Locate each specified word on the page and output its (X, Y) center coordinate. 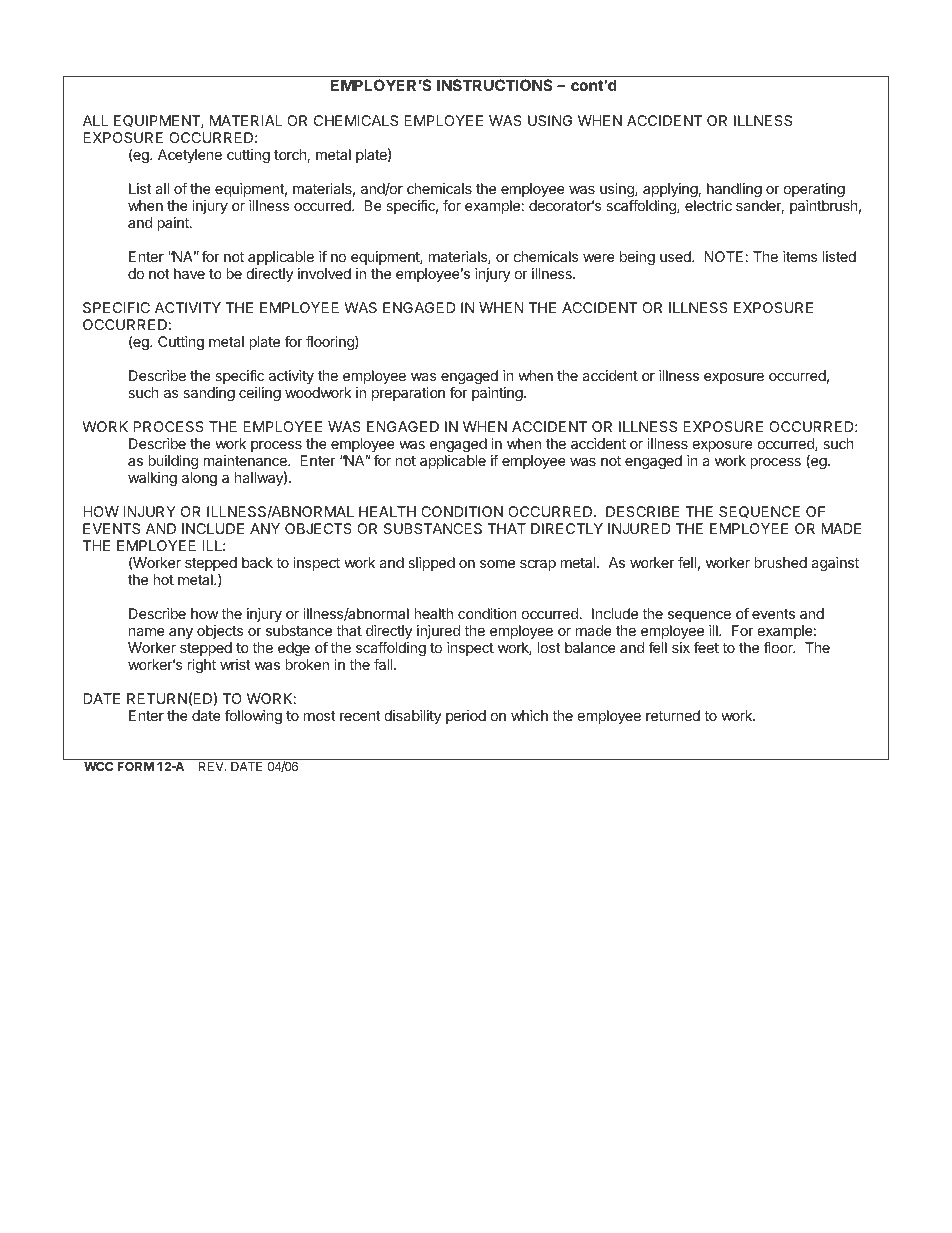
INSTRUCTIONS (495, 85)
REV (212, 766)
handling (734, 190)
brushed (780, 562)
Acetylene (190, 156)
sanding (209, 394)
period (466, 717)
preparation (408, 394)
